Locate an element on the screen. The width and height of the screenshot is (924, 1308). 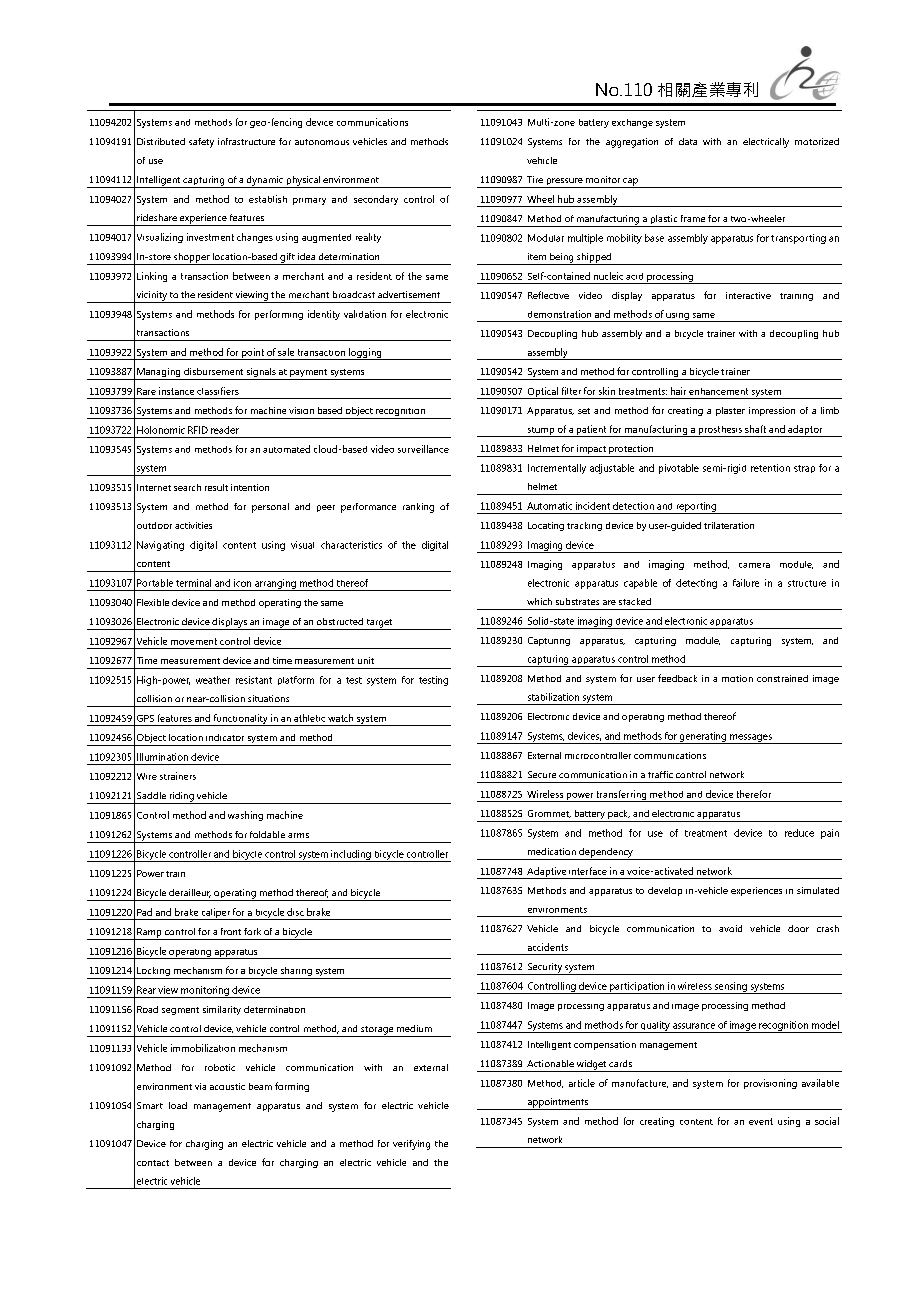
verifying is located at coordinates (411, 1145).
